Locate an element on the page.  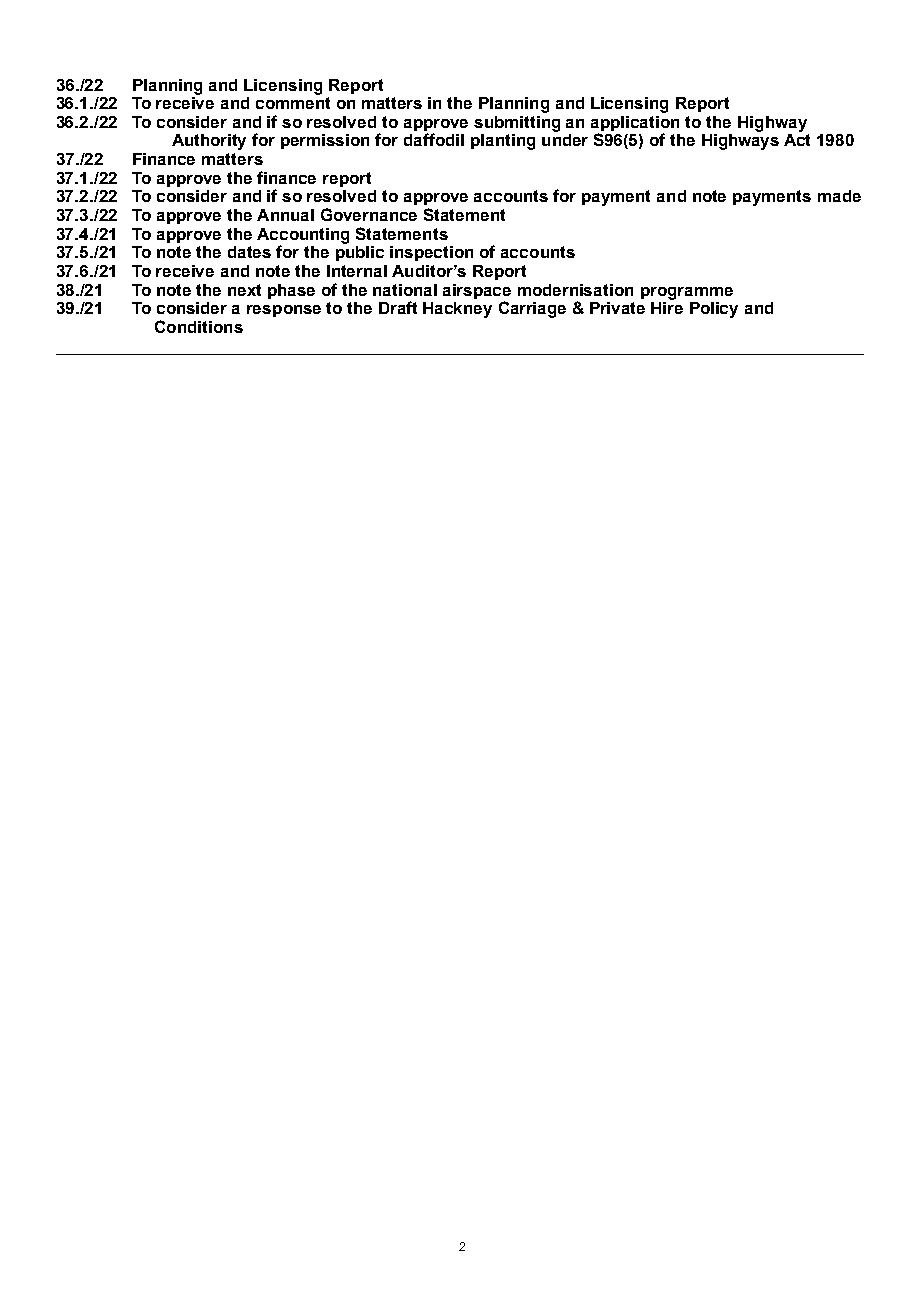
response is located at coordinates (284, 311).
